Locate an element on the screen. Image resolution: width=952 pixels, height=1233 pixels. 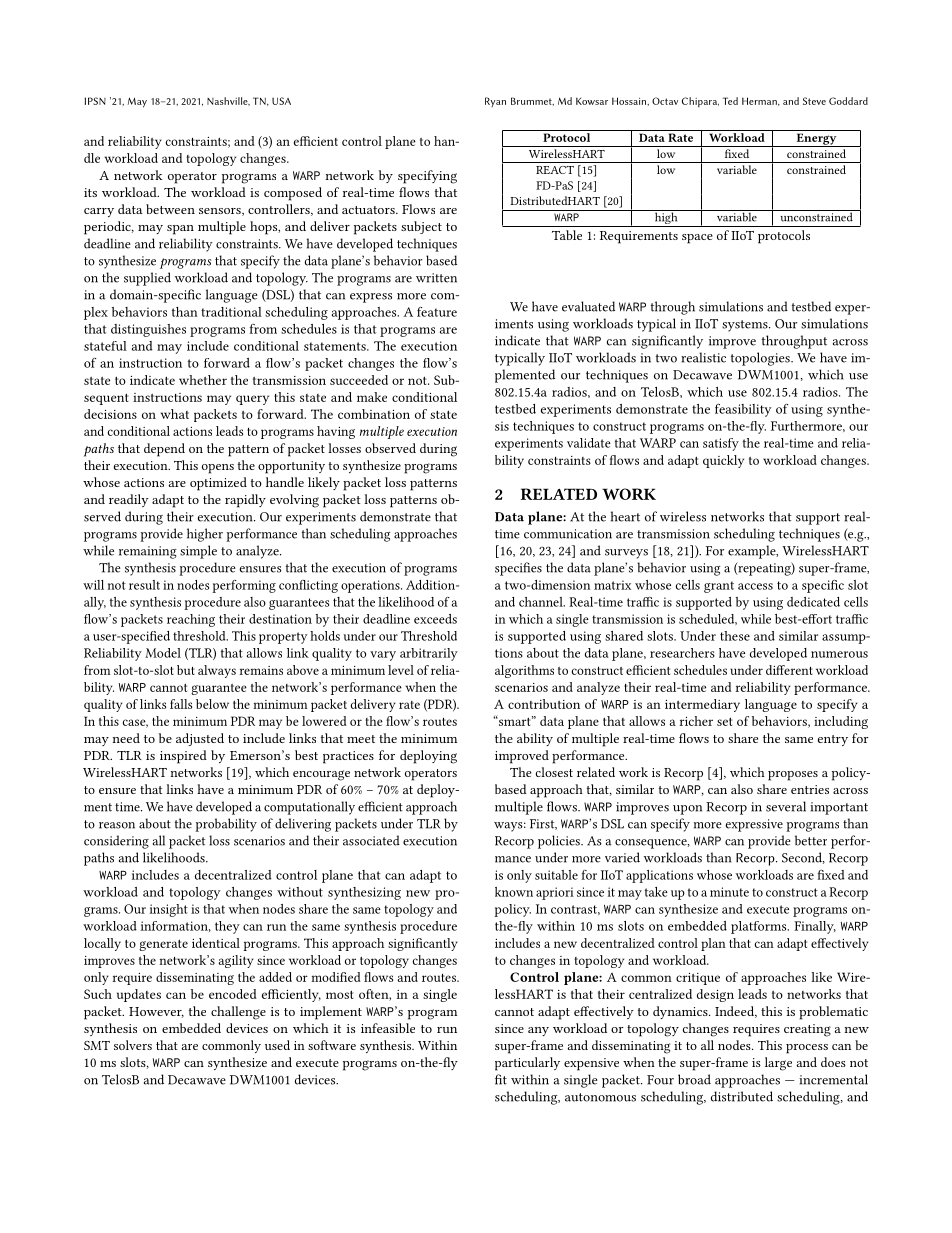
reason is located at coordinates (117, 825).
